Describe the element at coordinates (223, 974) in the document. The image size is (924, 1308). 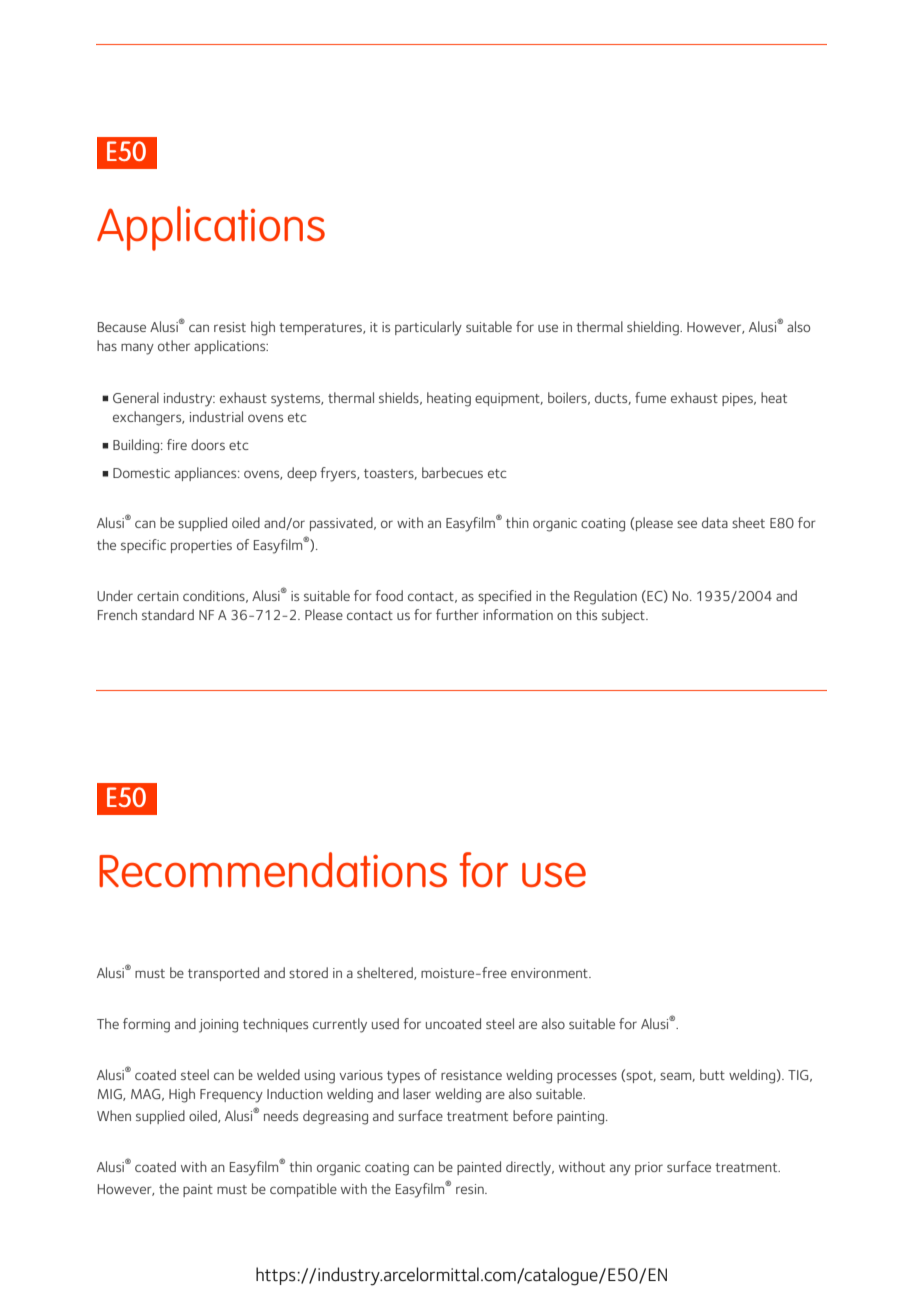
I see `transported` at that location.
